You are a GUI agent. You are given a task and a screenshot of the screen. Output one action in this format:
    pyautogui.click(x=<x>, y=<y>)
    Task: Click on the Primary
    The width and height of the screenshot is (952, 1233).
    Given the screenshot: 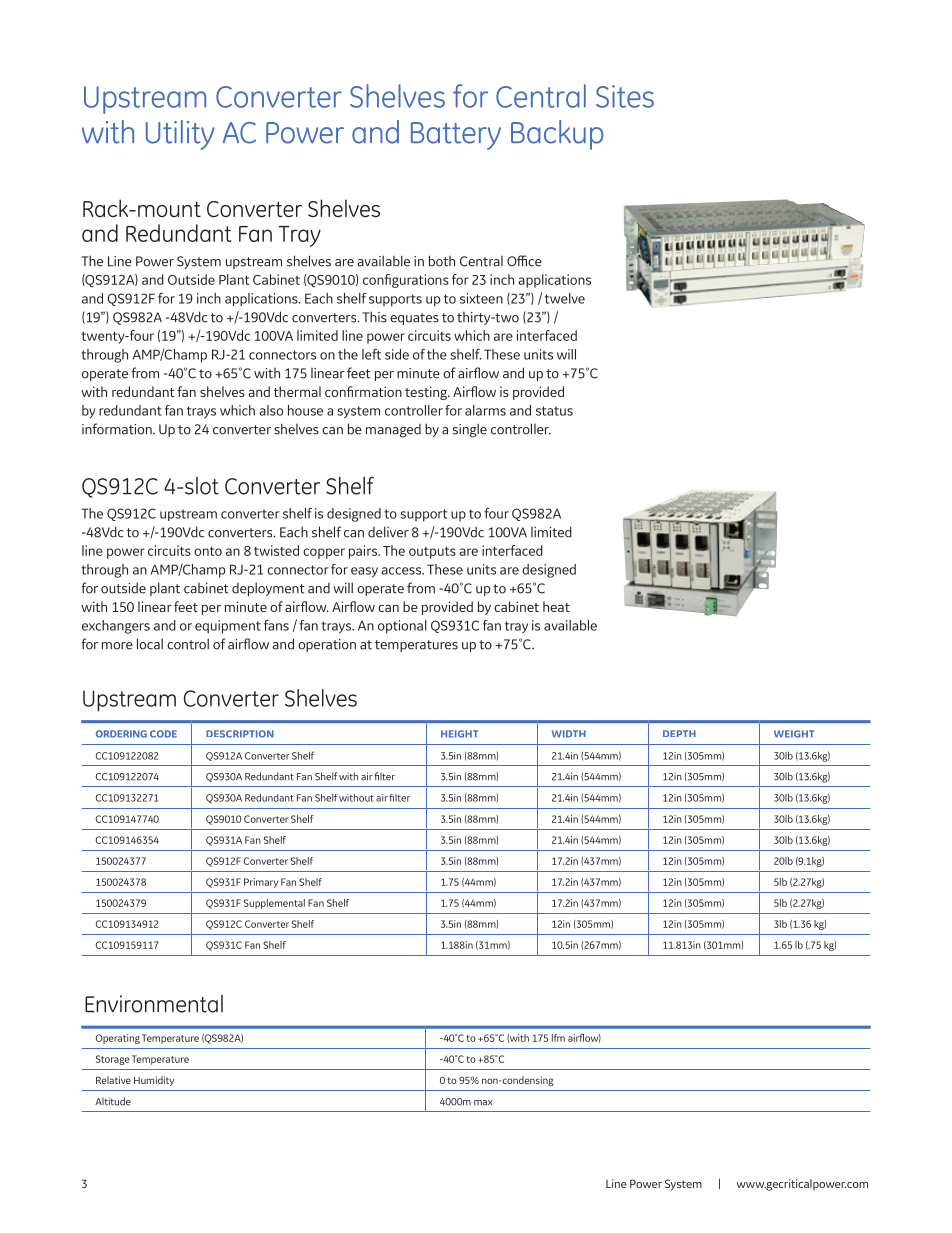 What is the action you would take?
    pyautogui.click(x=261, y=883)
